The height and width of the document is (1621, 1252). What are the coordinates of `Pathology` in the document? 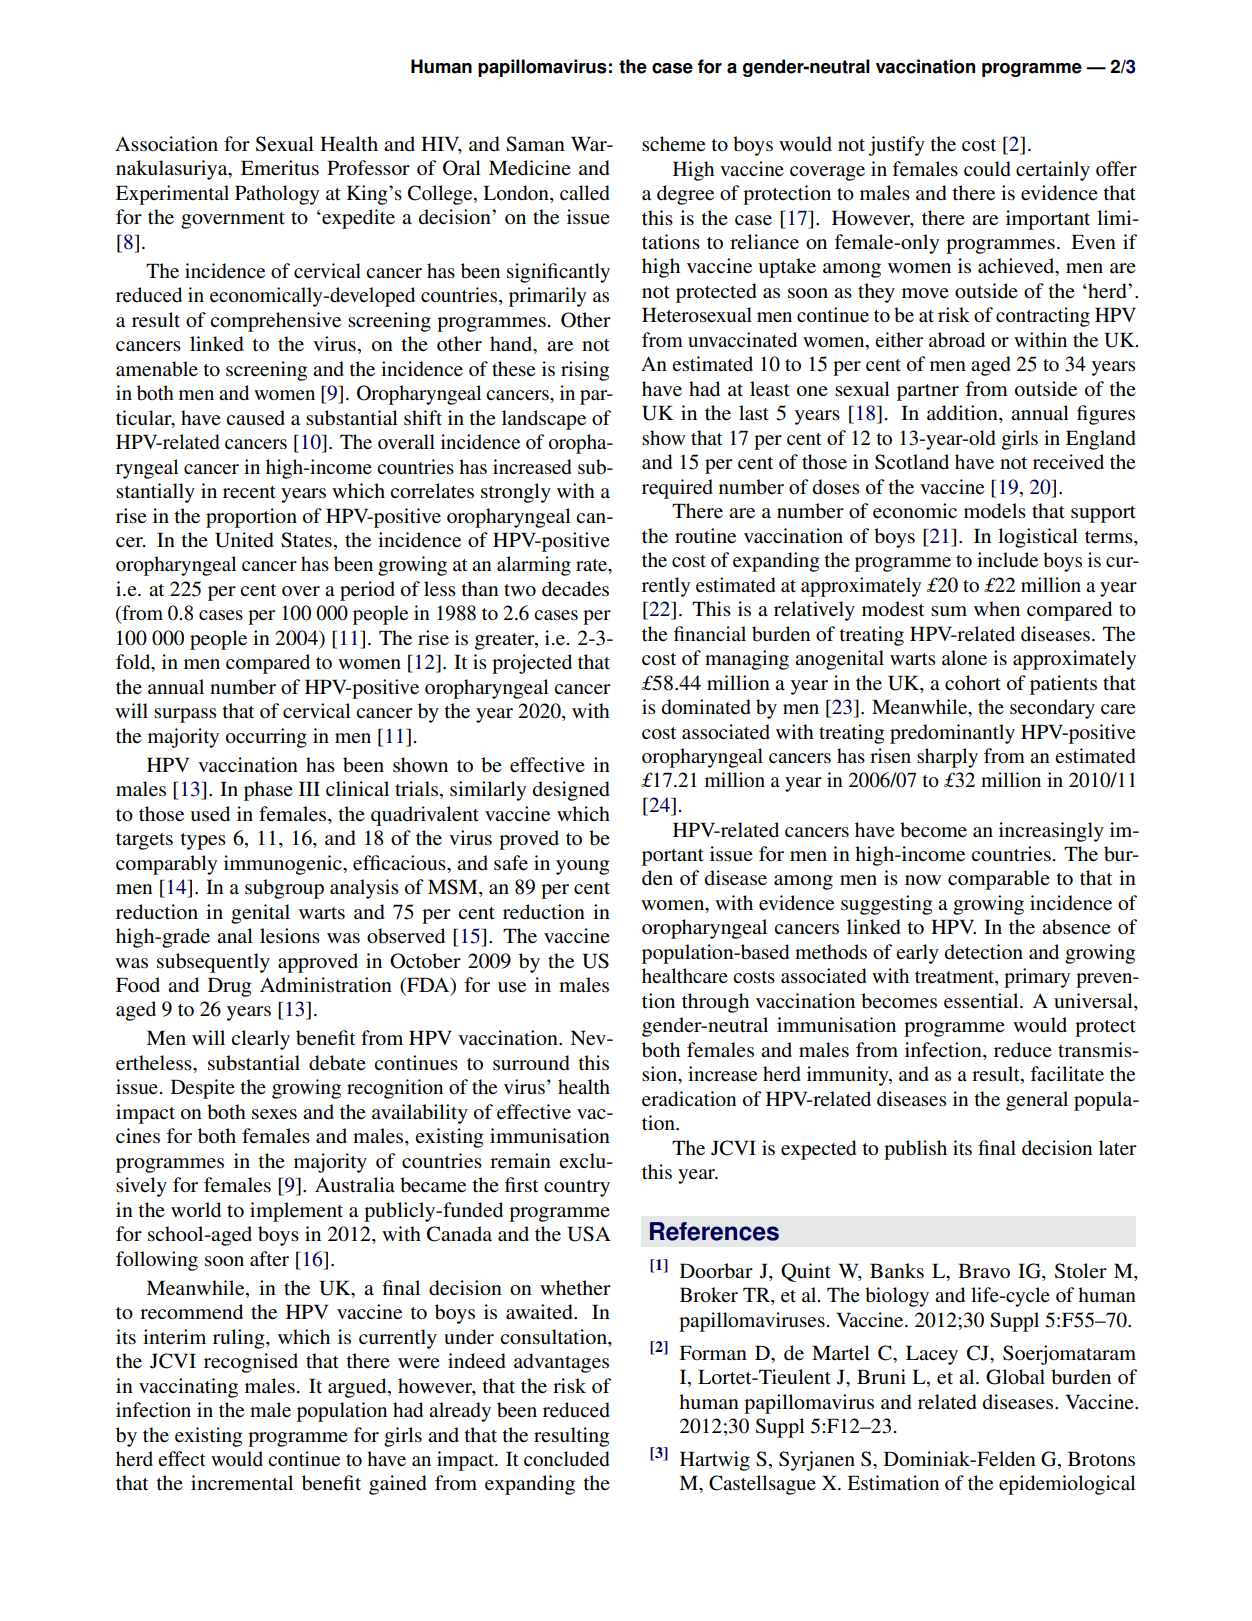 It's located at (277, 195).
